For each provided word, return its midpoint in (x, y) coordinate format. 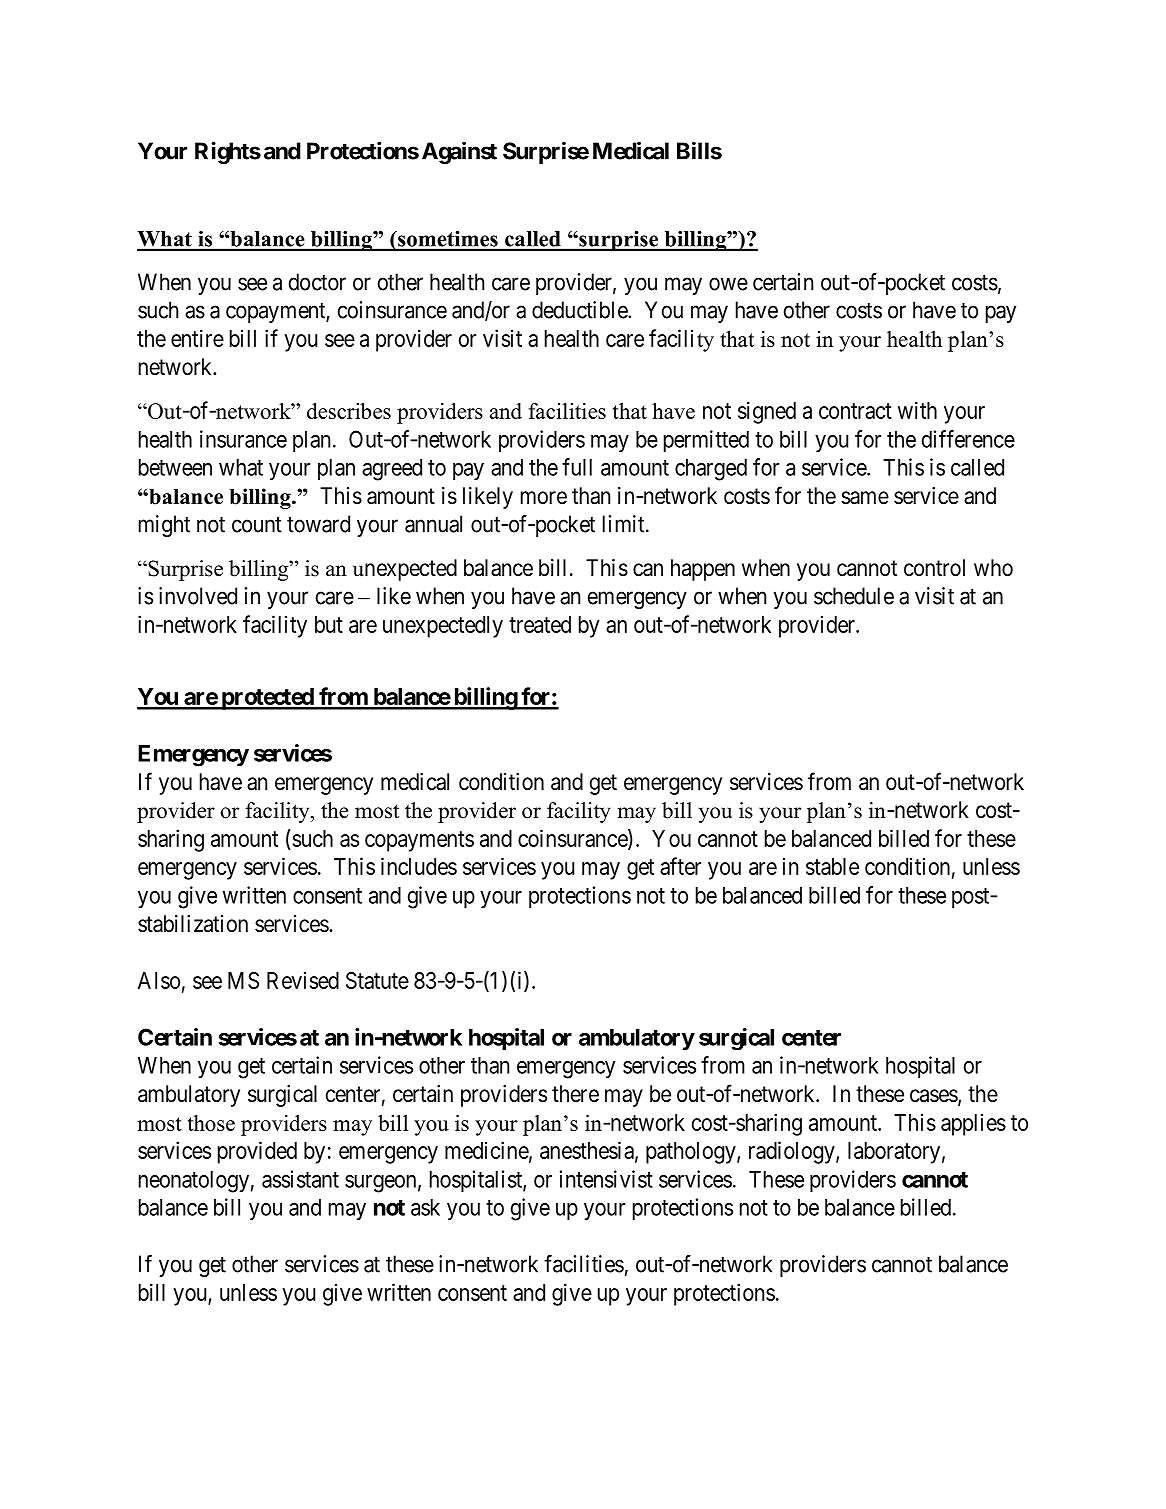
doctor (317, 282)
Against (459, 152)
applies (973, 1124)
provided (257, 1152)
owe (728, 284)
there (575, 1094)
